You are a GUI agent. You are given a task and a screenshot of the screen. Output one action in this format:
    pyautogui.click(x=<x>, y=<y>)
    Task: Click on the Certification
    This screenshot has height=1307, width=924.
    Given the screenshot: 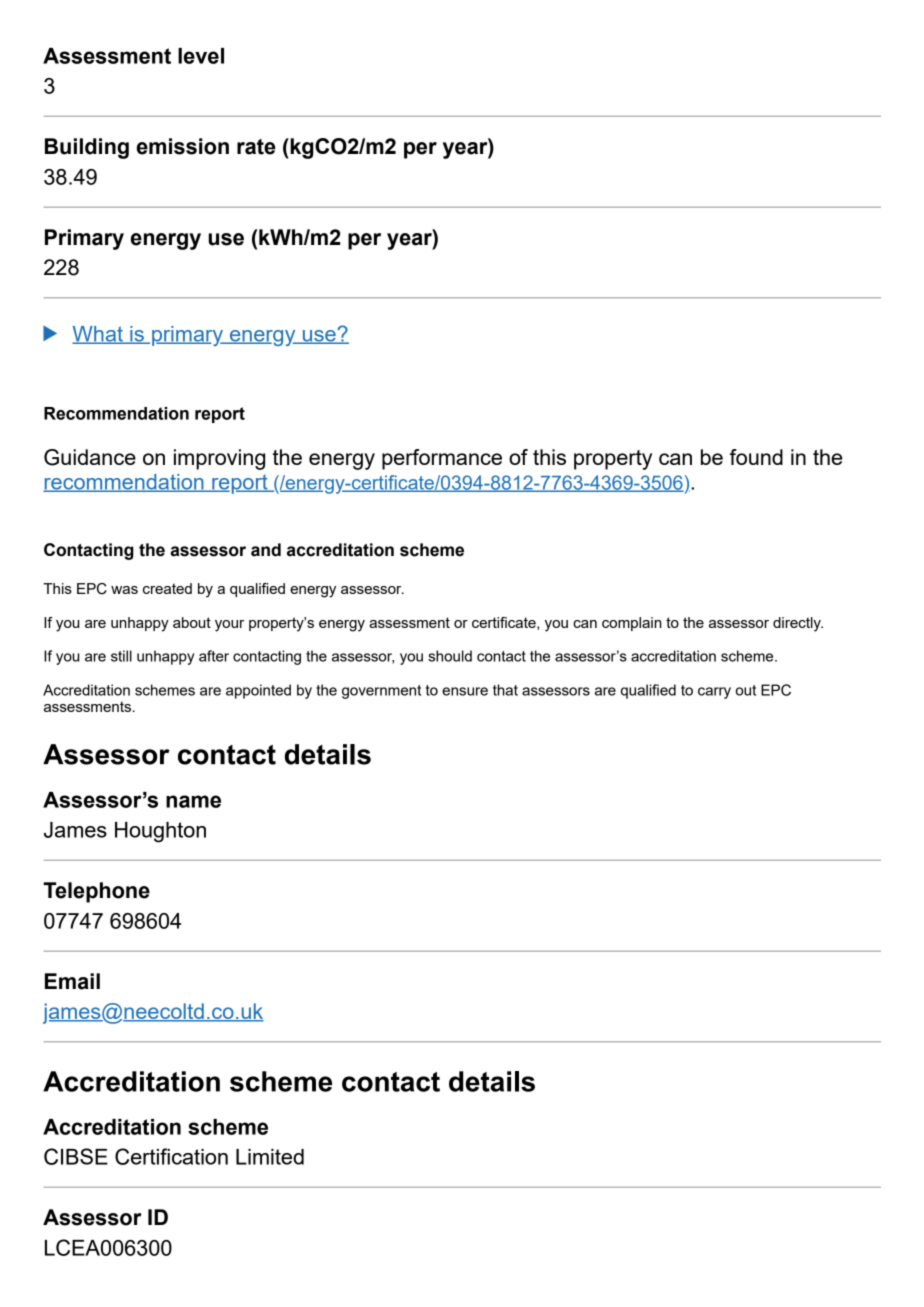 What is the action you would take?
    pyautogui.click(x=171, y=1156)
